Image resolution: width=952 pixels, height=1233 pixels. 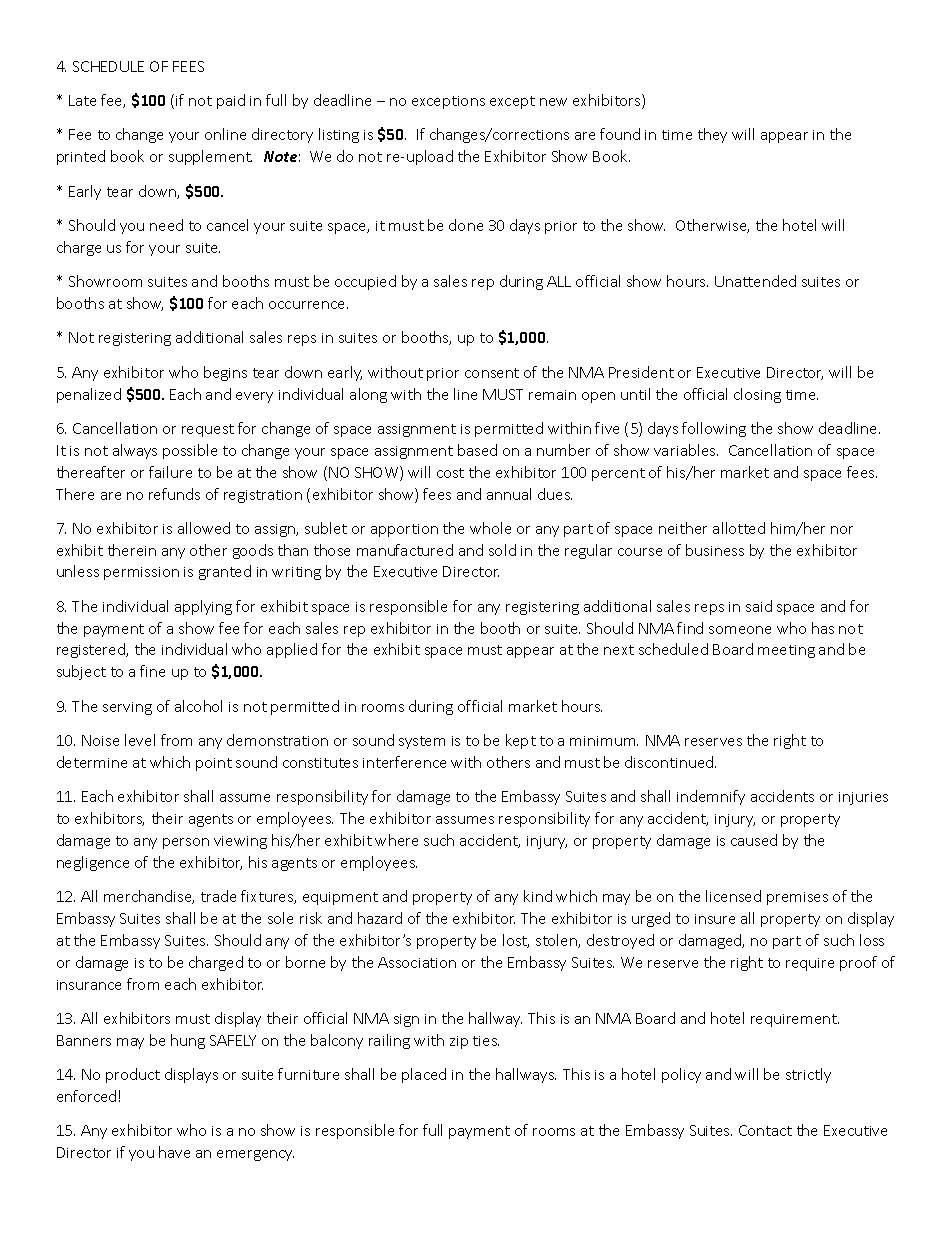 What do you see at coordinates (170, 472) in the page?
I see `failure` at bounding box center [170, 472].
